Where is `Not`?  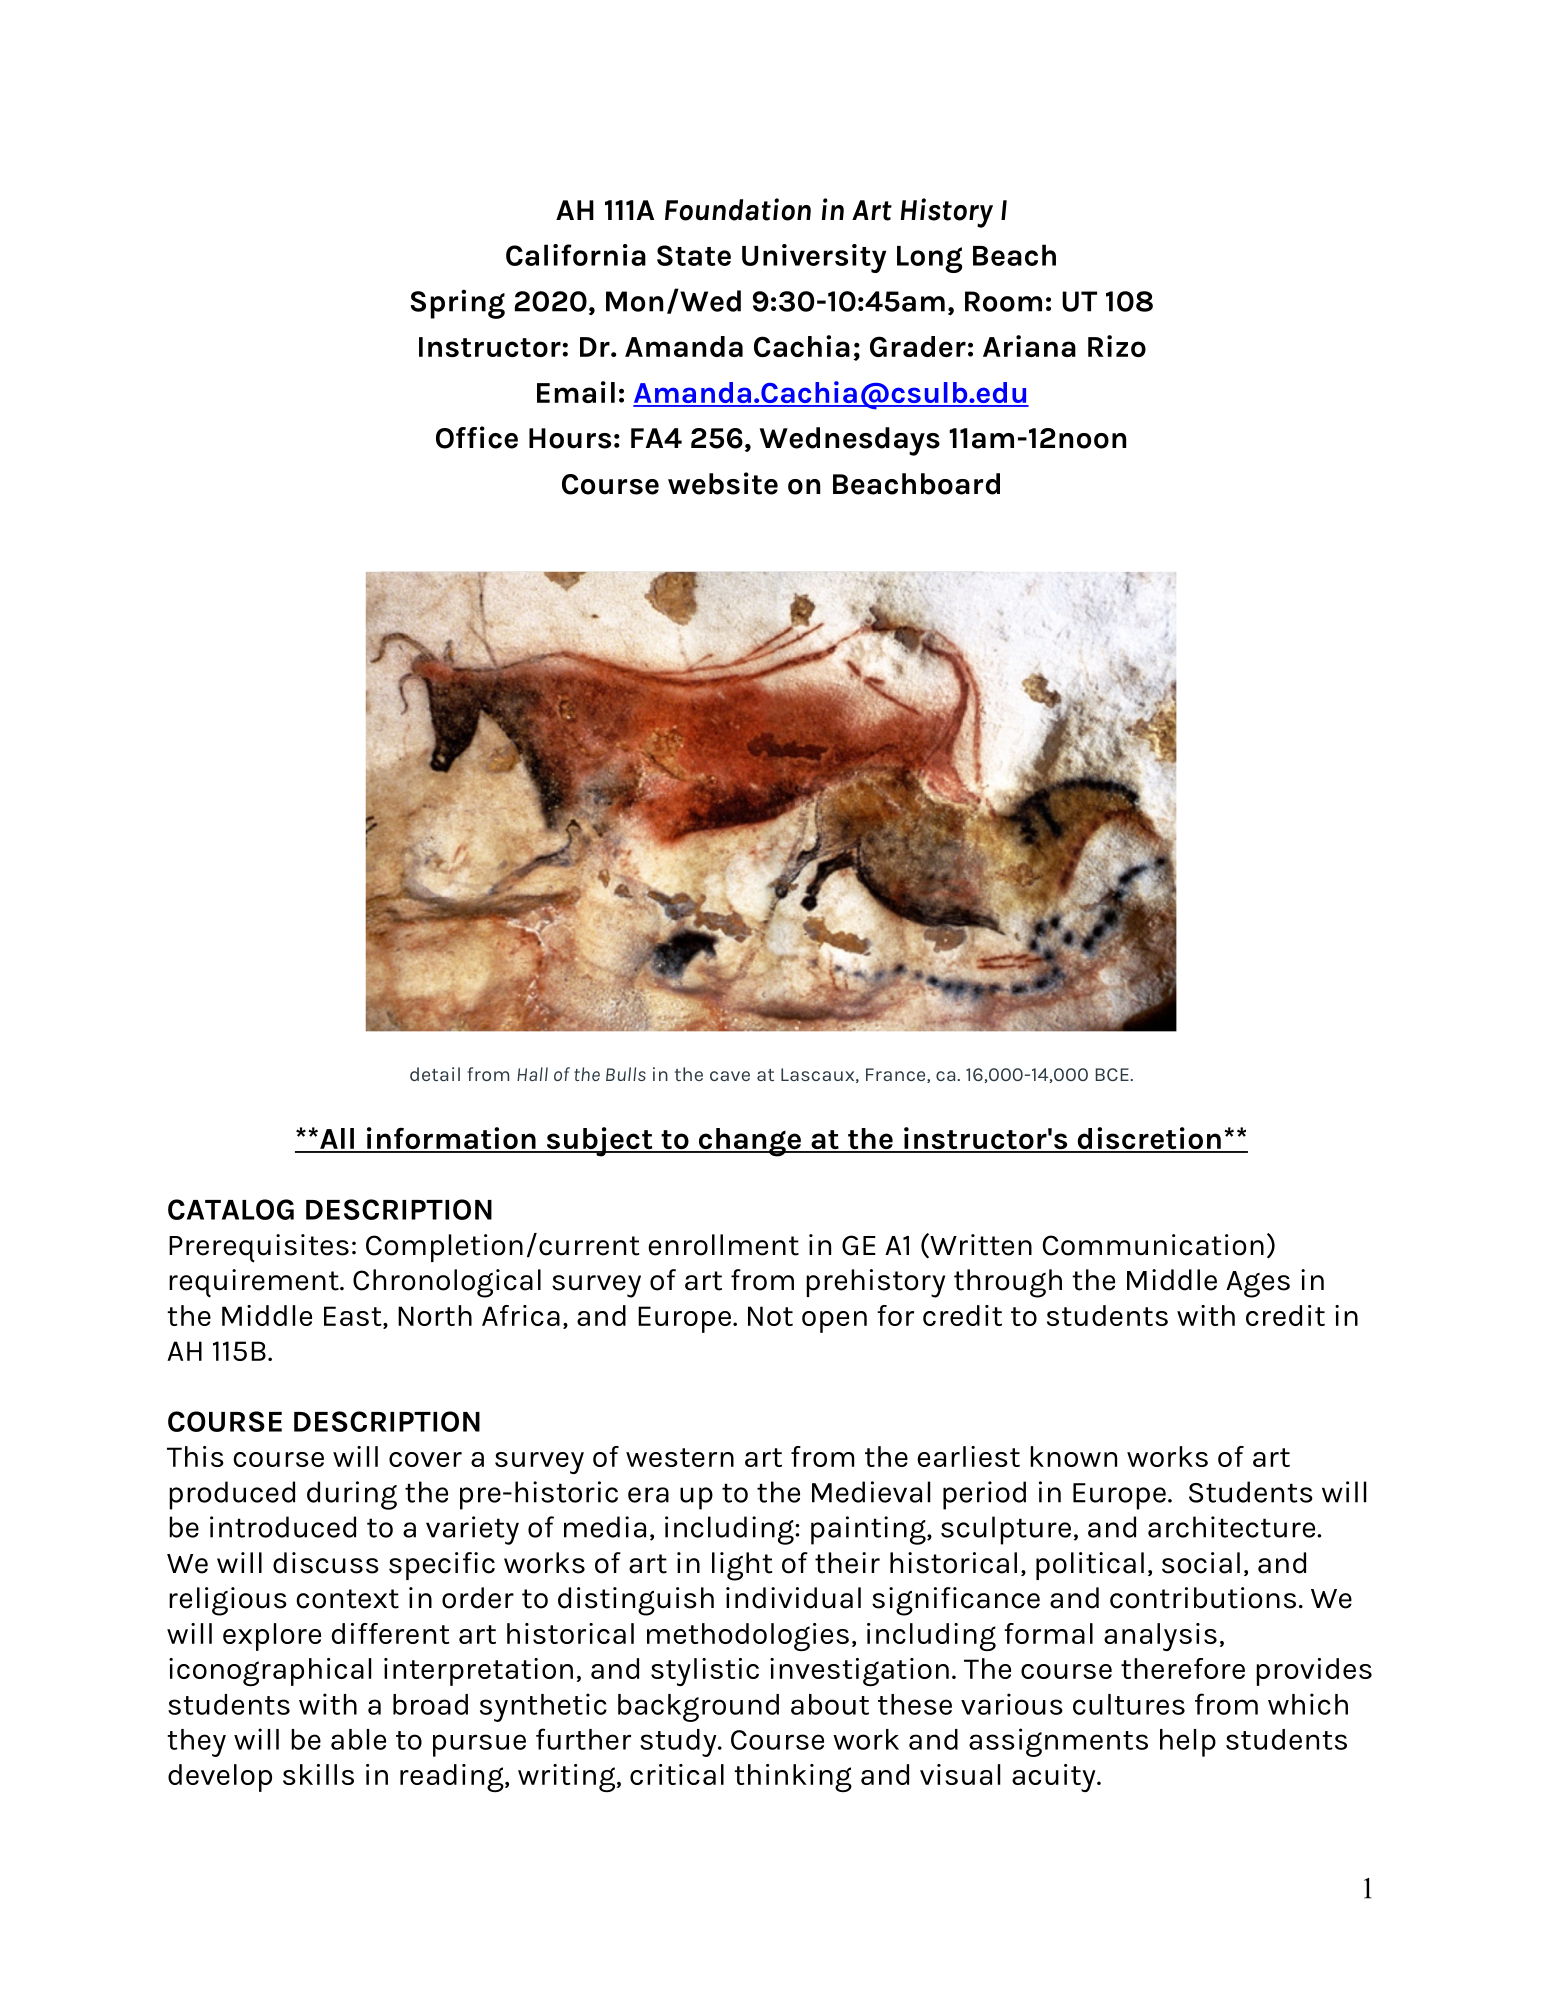 Not is located at coordinates (770, 1316).
